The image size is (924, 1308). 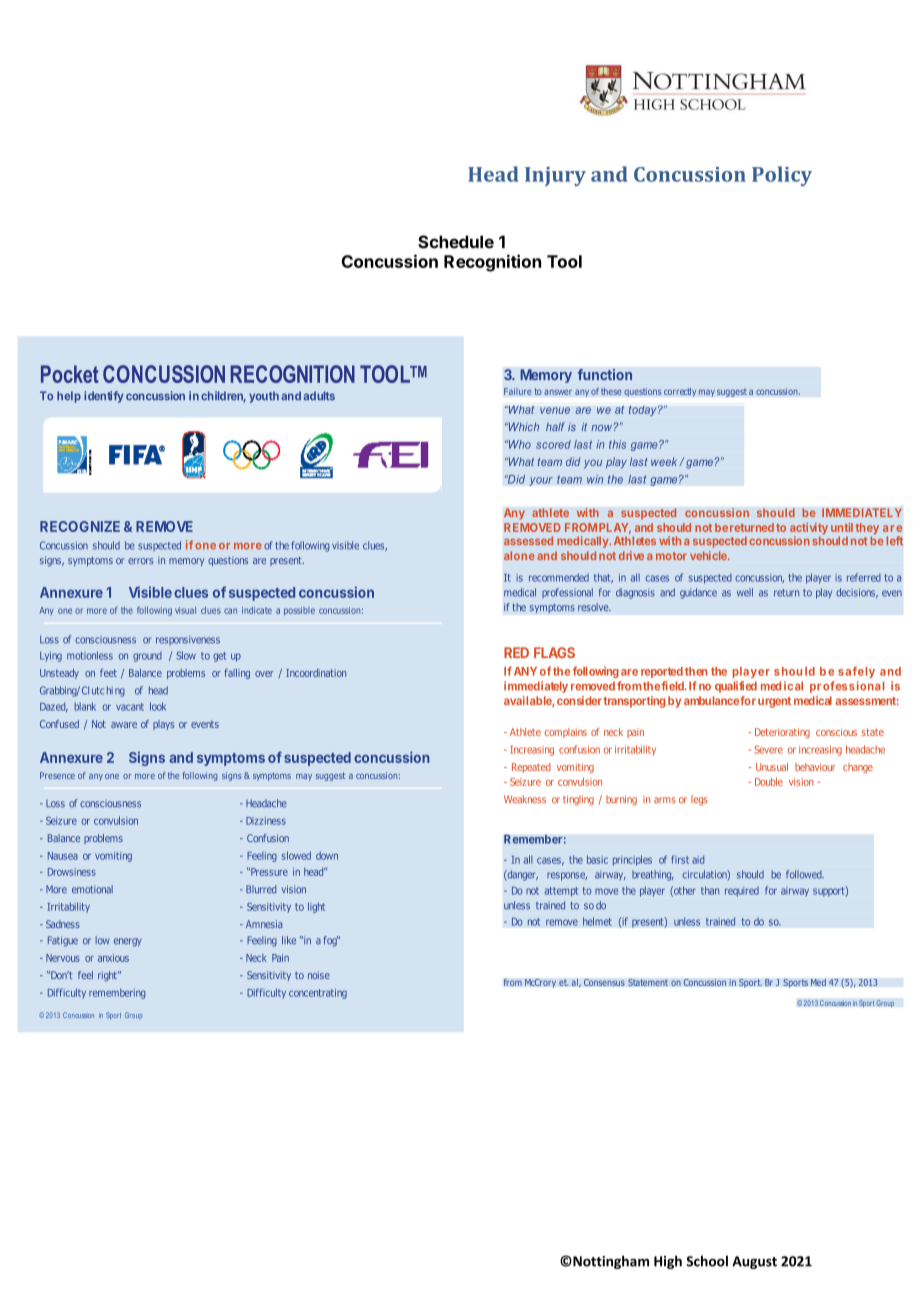 What do you see at coordinates (680, 392) in the page?
I see `correctly` at bounding box center [680, 392].
